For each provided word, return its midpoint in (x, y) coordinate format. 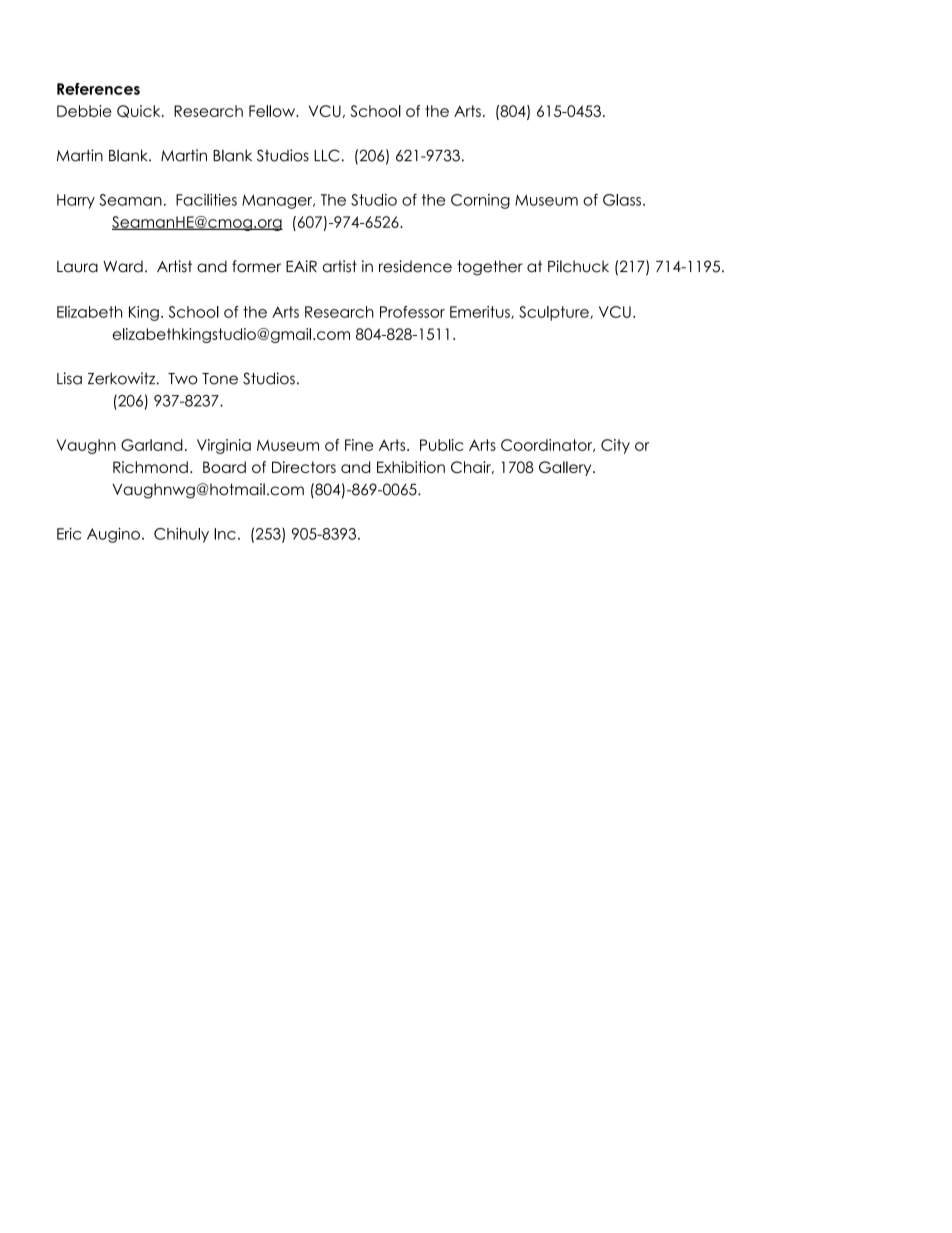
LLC (327, 155)
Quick (140, 111)
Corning (480, 201)
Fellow (273, 111)
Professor (412, 312)
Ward (123, 266)
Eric (69, 534)
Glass (622, 200)
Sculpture (555, 313)
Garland (152, 445)
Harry (76, 201)
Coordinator (548, 445)
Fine (359, 445)
